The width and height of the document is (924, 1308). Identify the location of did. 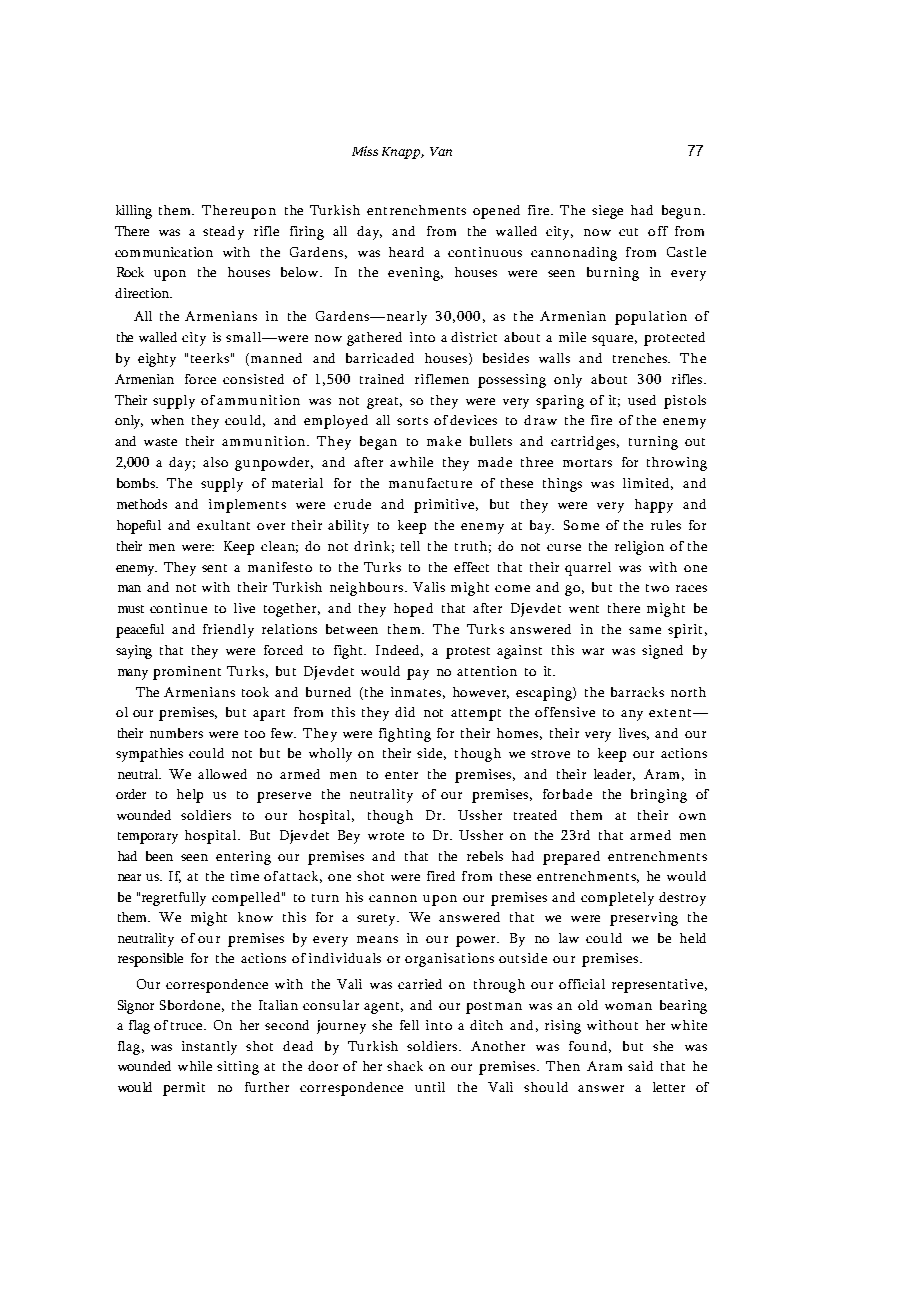
(405, 712).
